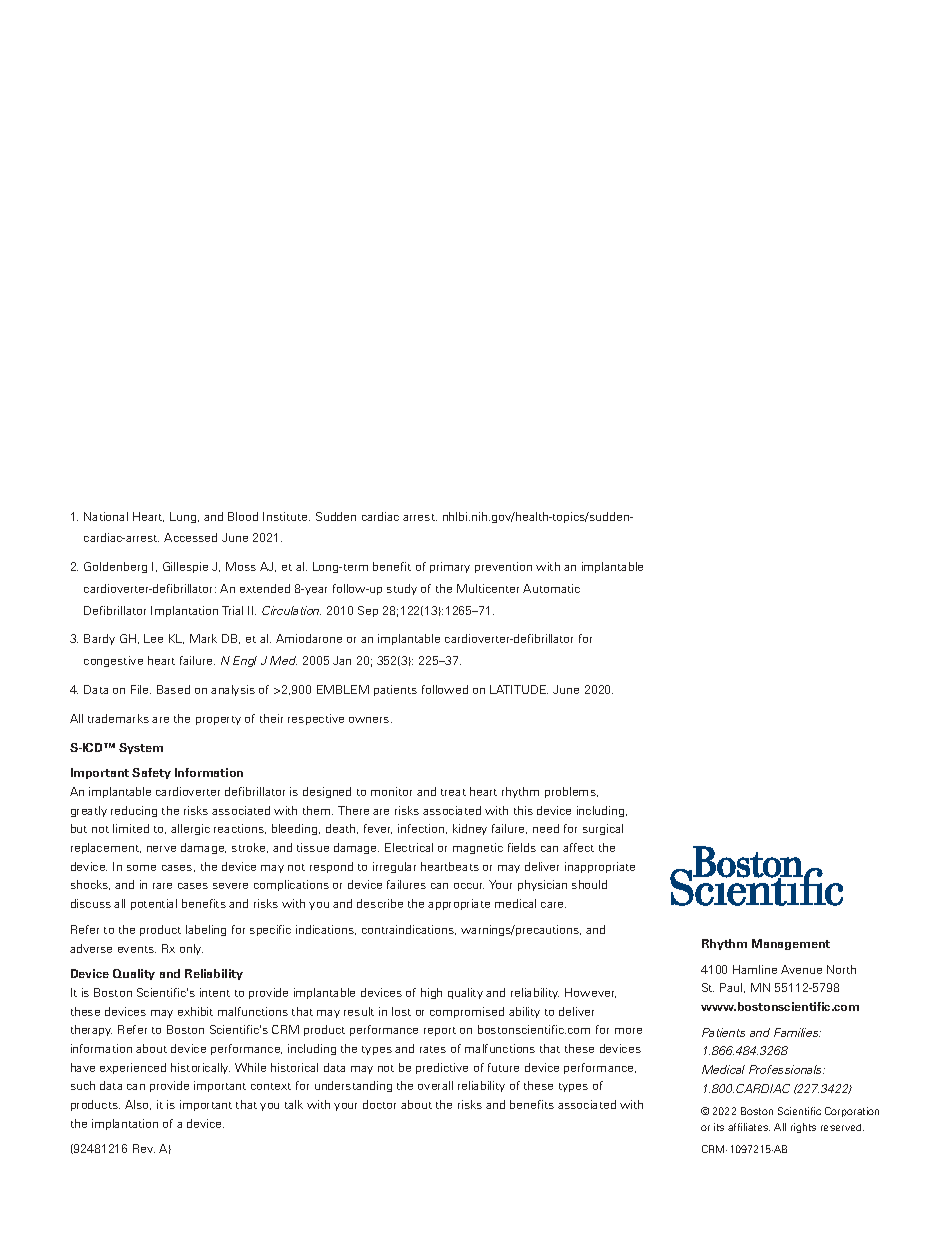 The image size is (952, 1233). I want to click on only, so click(191, 949).
